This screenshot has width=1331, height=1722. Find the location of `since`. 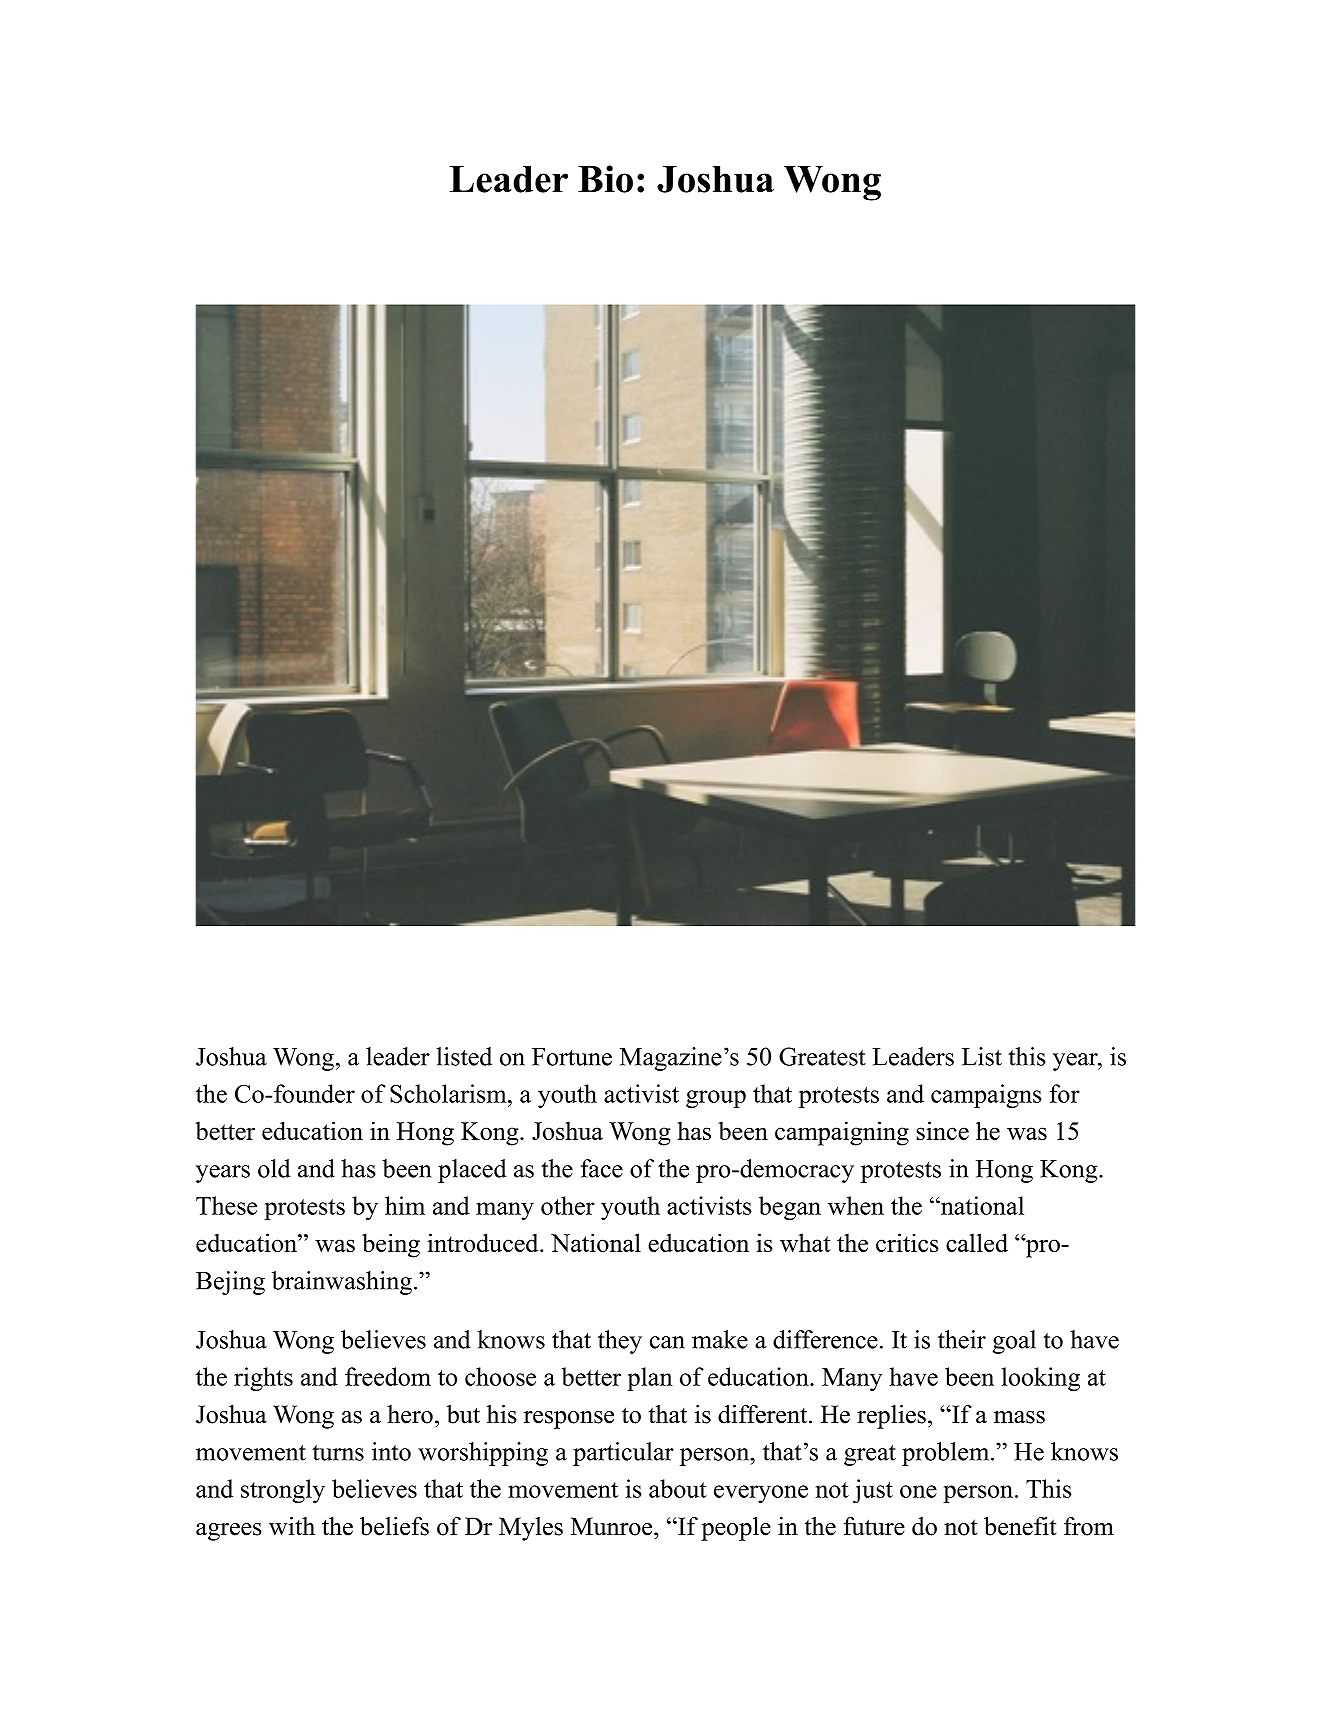

since is located at coordinates (943, 1130).
